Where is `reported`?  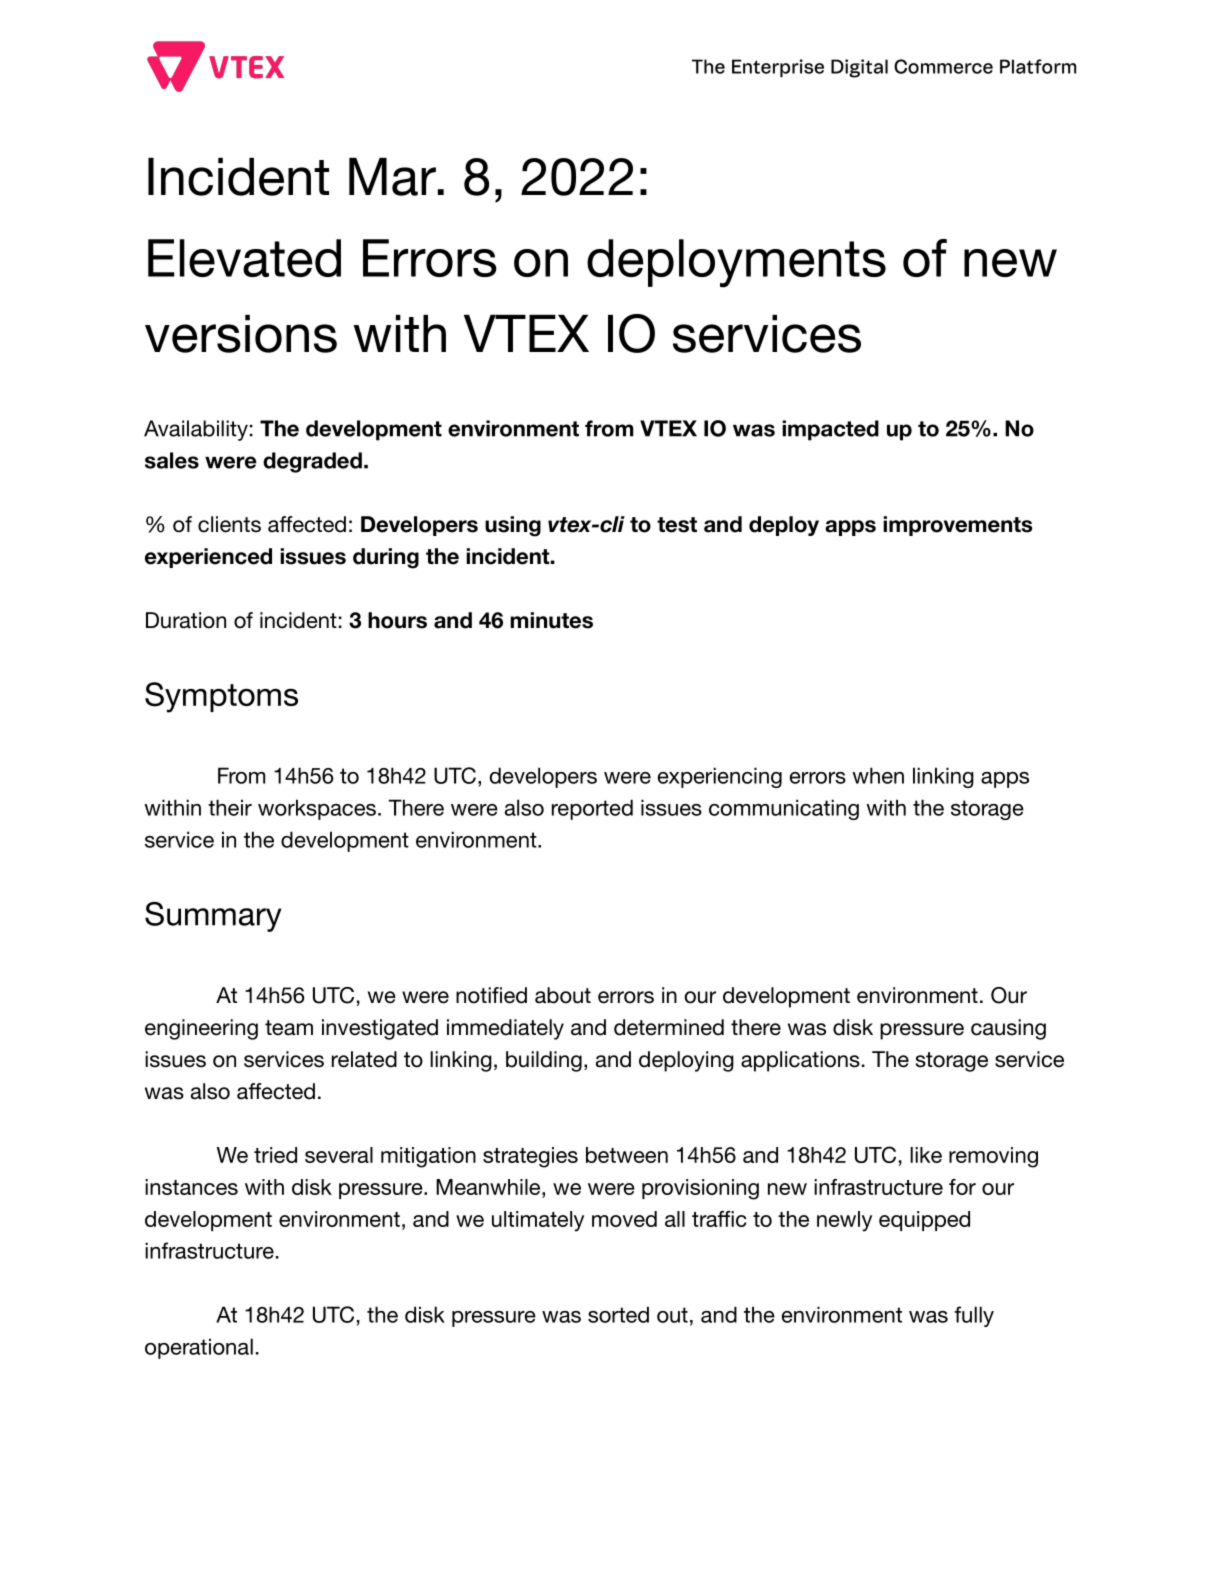
reported is located at coordinates (592, 809).
